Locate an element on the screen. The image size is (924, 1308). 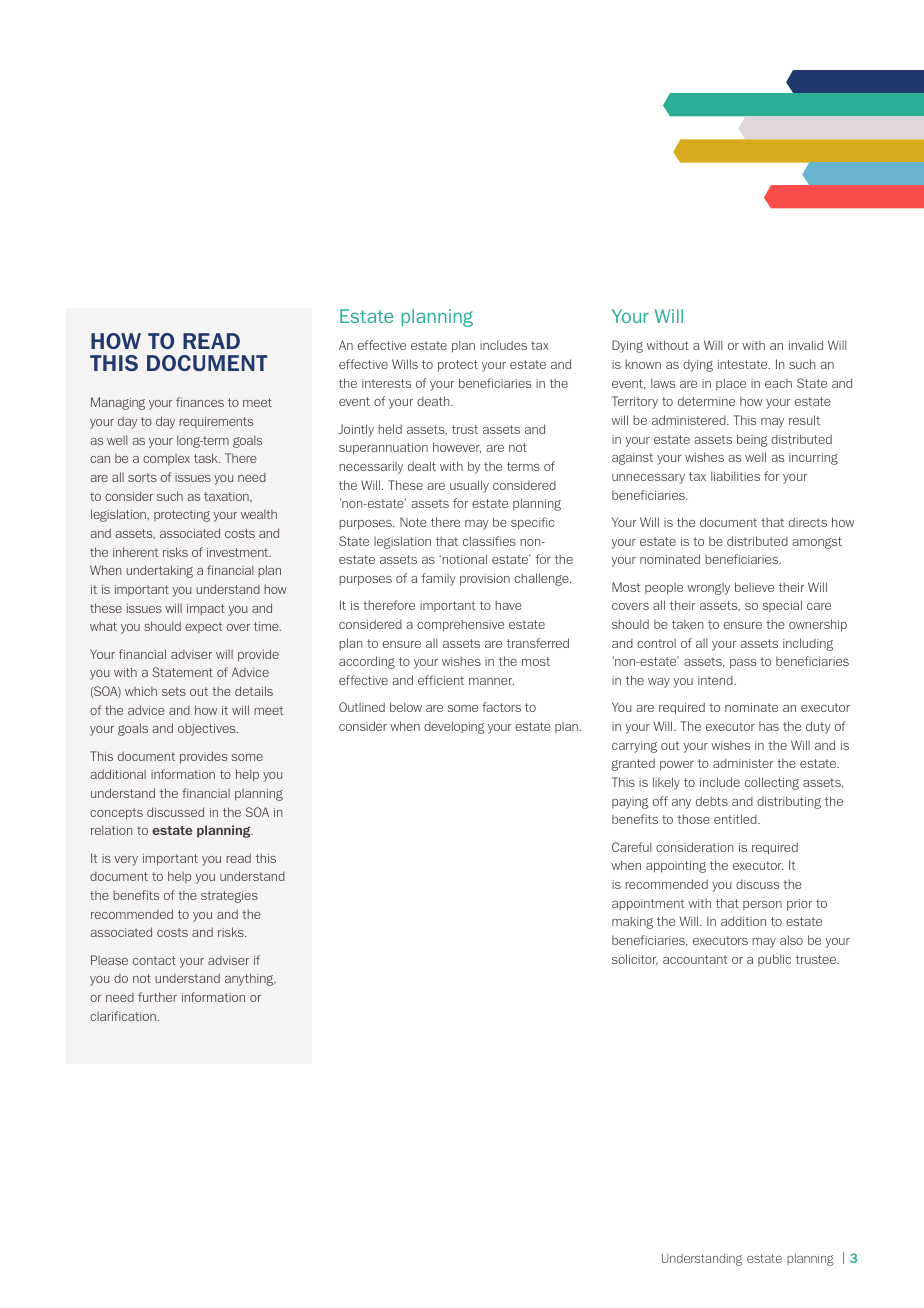
further is located at coordinates (157, 997).
